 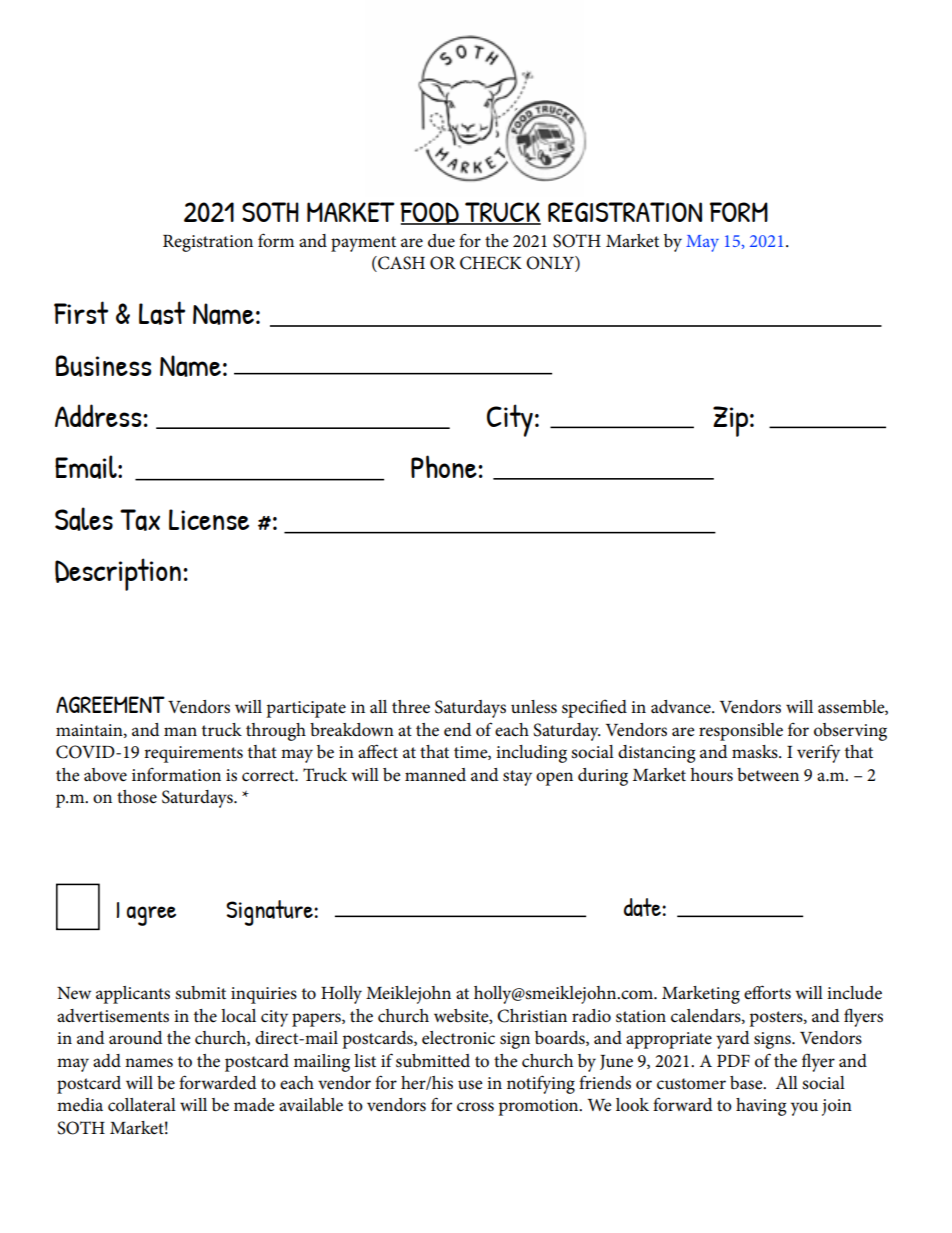 I want to click on Phone, so click(x=445, y=466).
